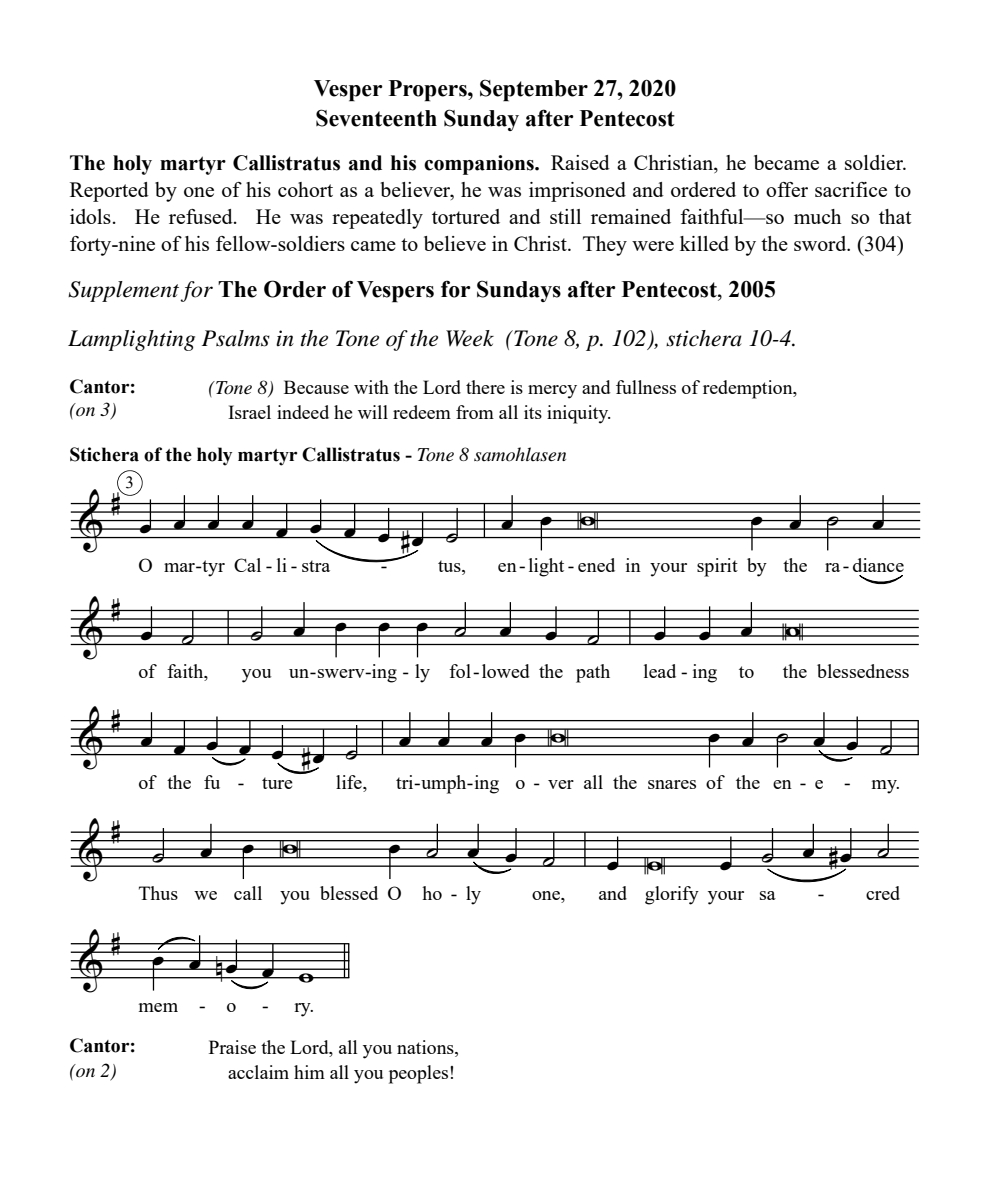 The image size is (991, 1204). I want to click on Israel, so click(249, 412).
